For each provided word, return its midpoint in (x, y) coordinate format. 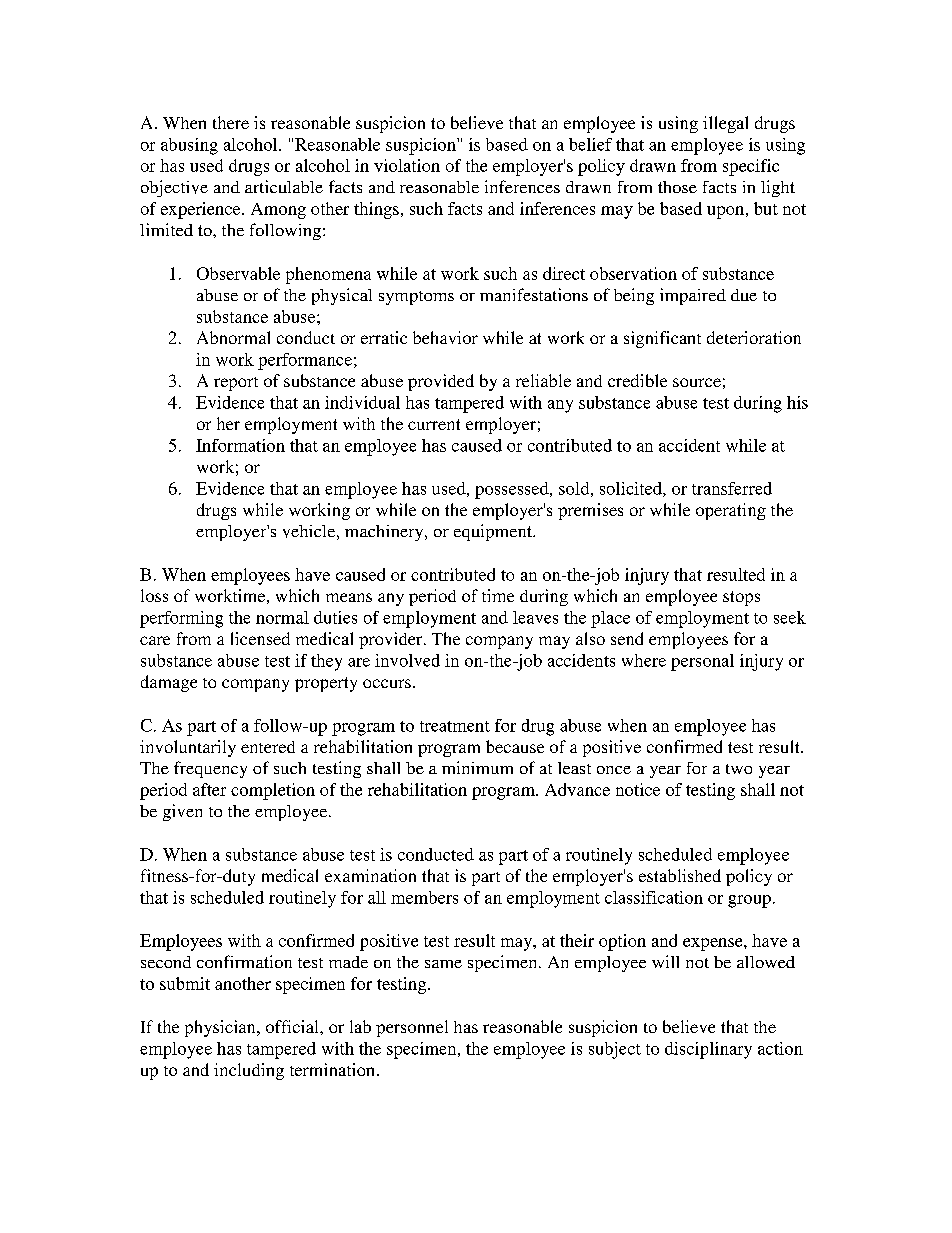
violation (407, 165)
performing (181, 619)
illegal (725, 124)
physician (221, 1028)
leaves (535, 617)
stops (741, 598)
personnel (412, 1028)
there (231, 122)
